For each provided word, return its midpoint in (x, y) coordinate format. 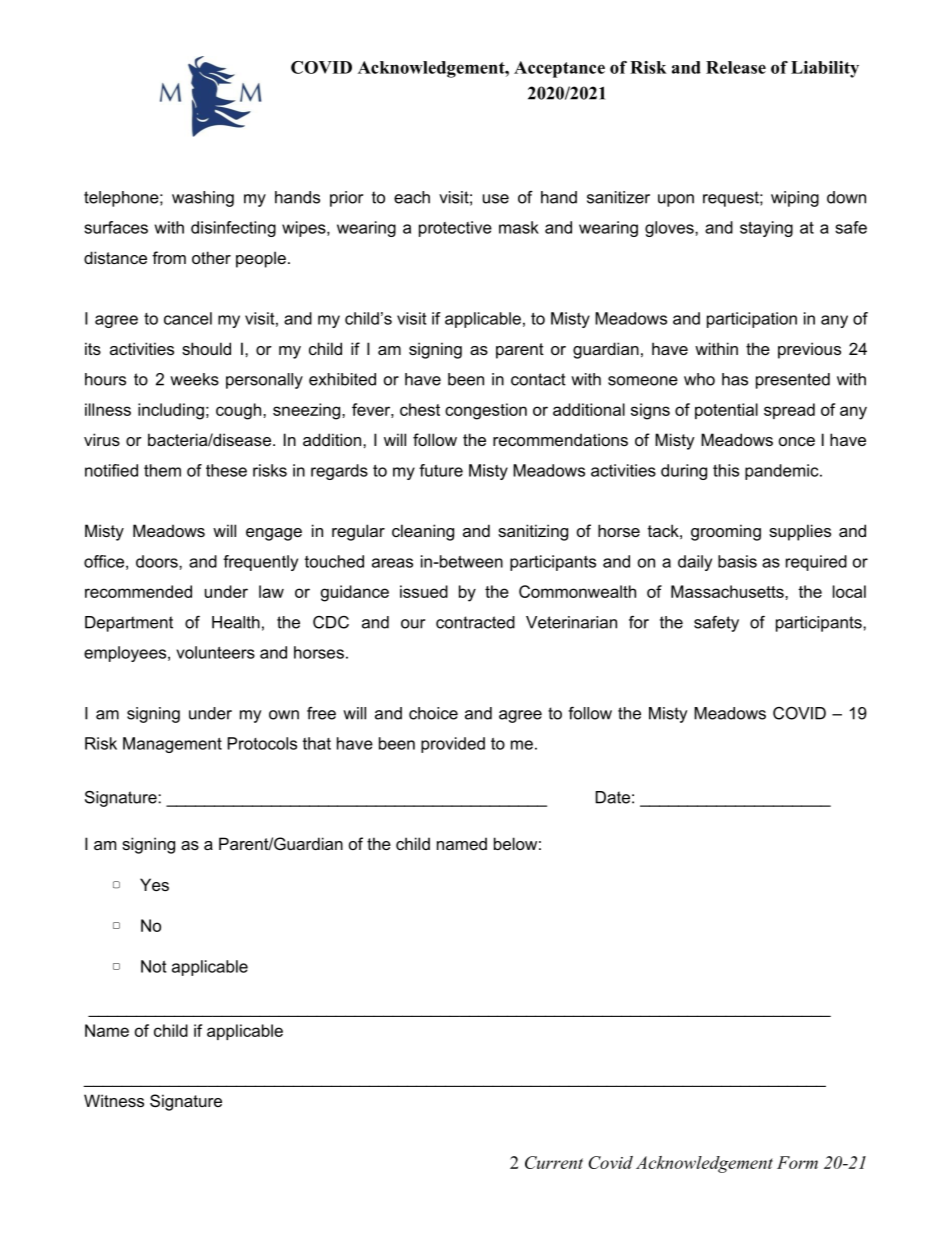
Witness (114, 1100)
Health (236, 622)
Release (736, 67)
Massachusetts (728, 591)
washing (203, 199)
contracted (475, 622)
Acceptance (559, 69)
